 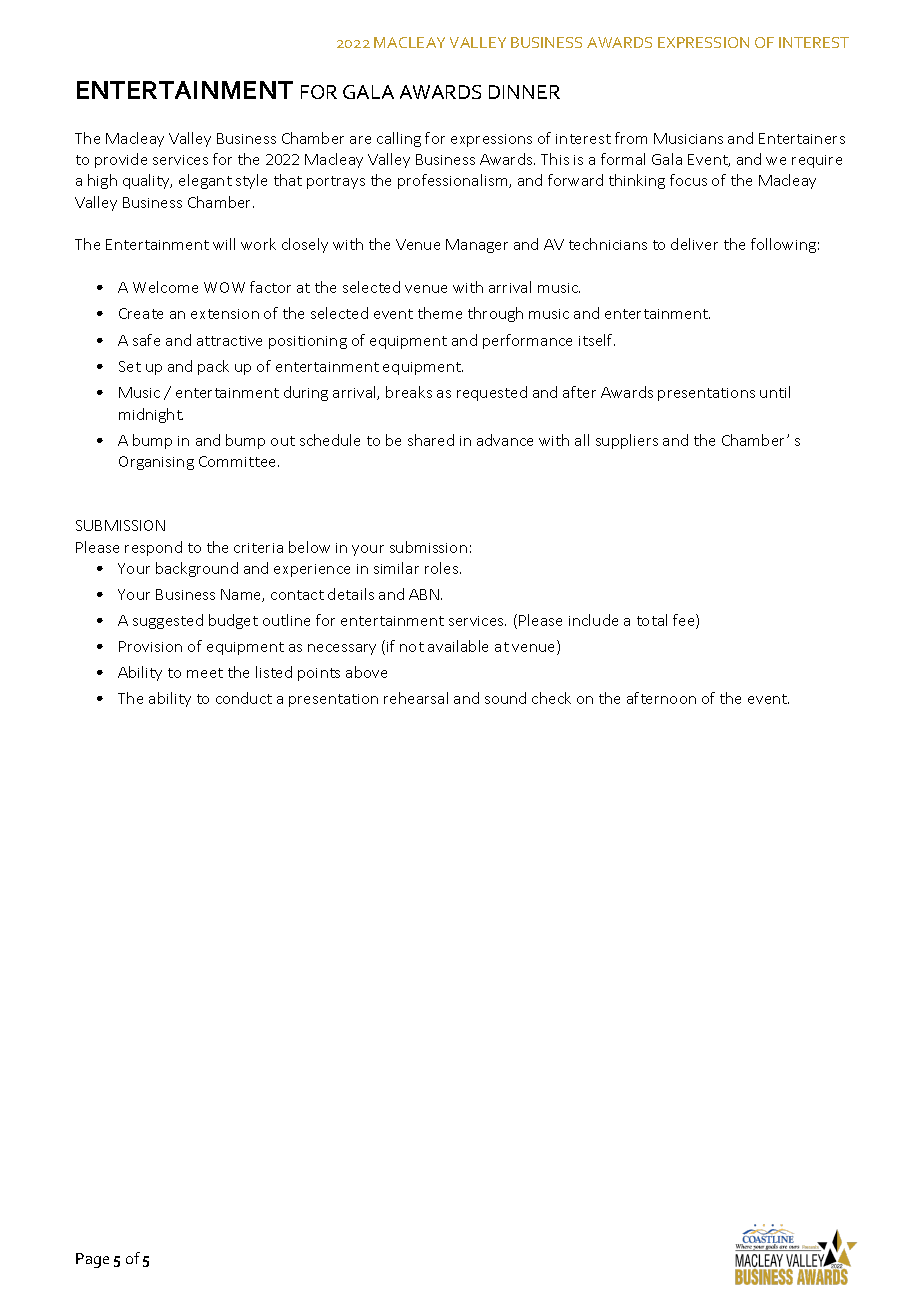 I want to click on check, so click(x=551, y=698).
